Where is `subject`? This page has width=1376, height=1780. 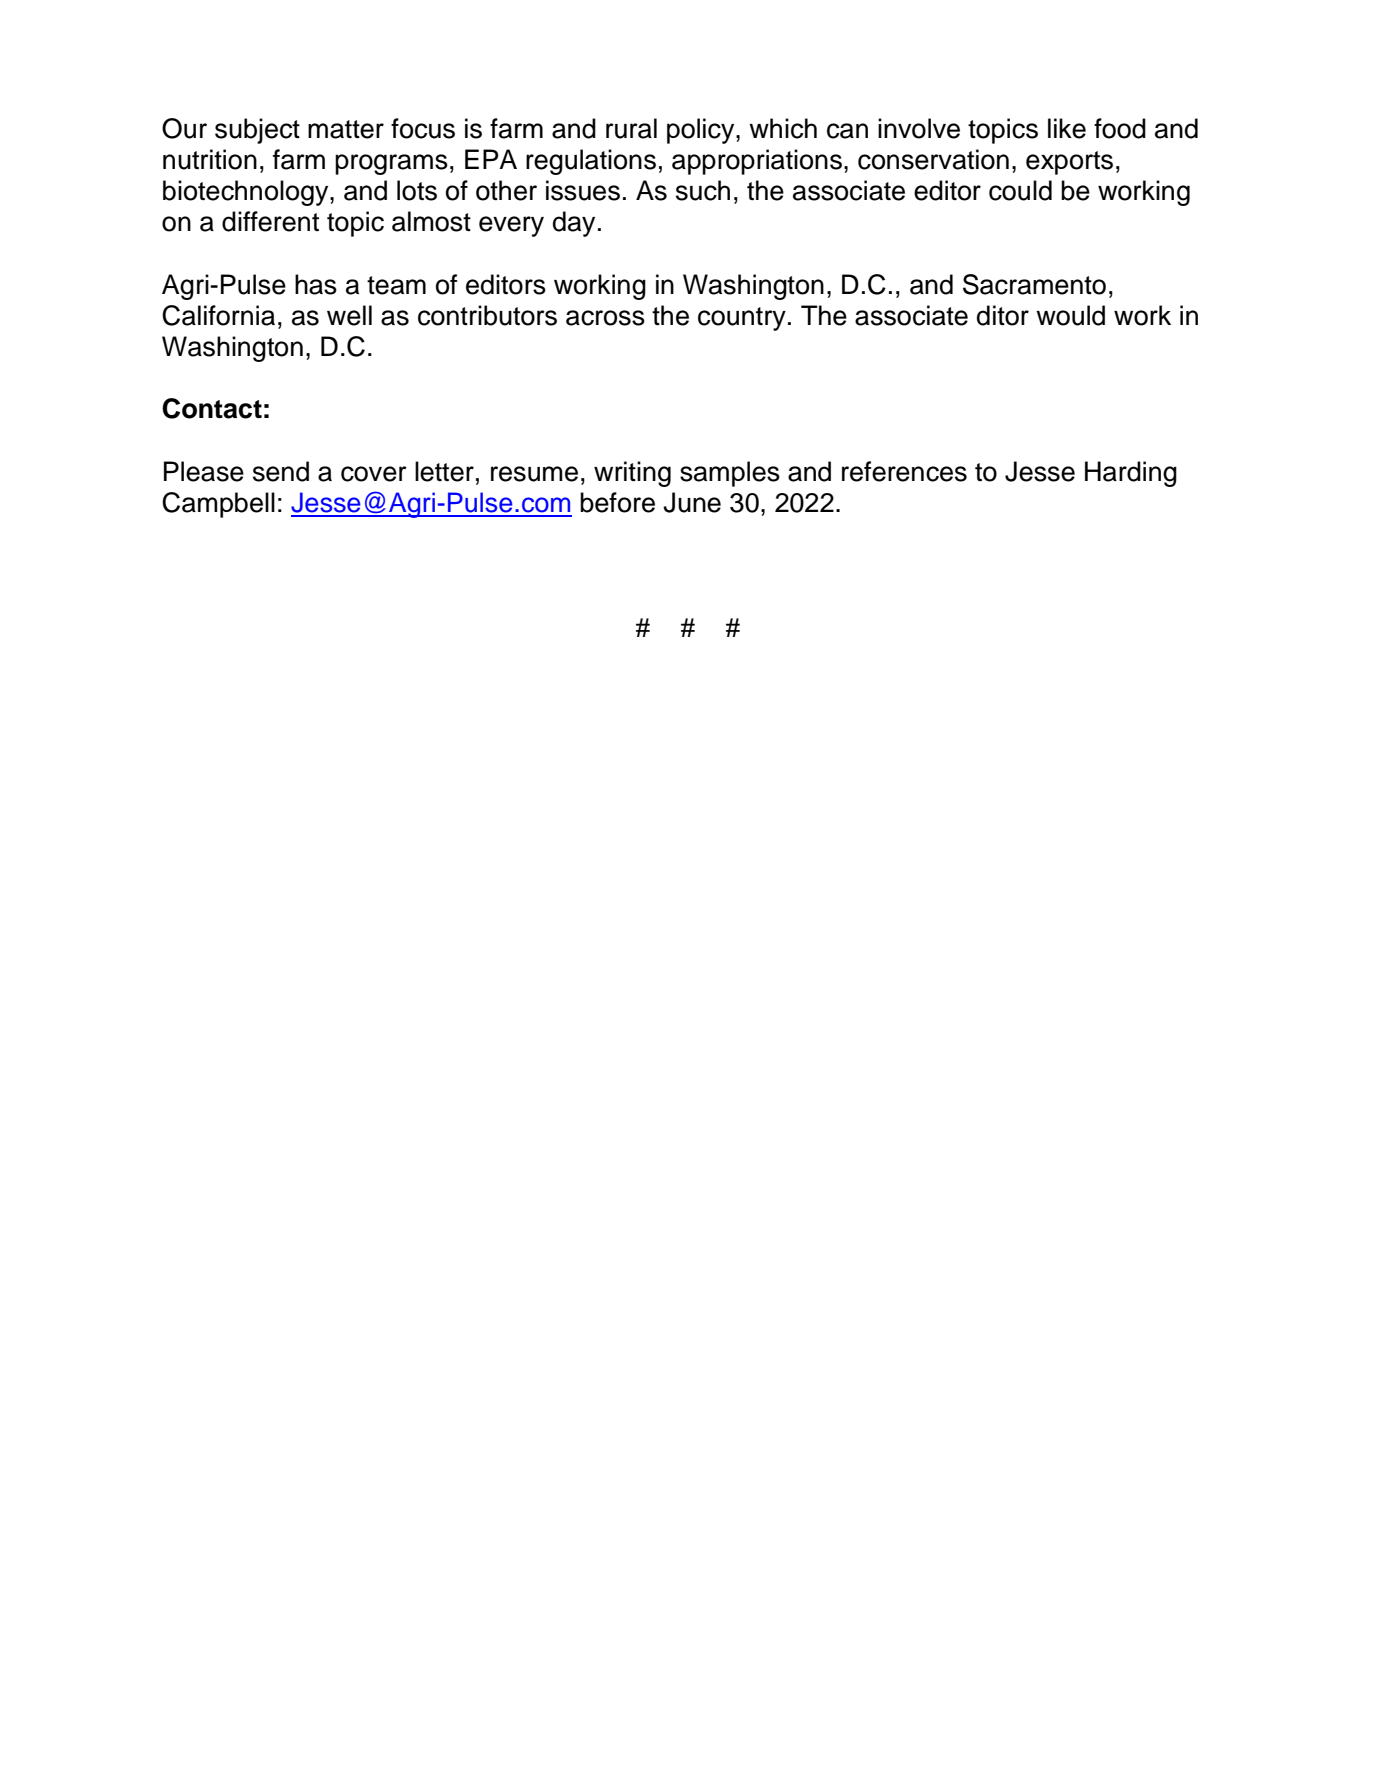
subject is located at coordinates (257, 131).
